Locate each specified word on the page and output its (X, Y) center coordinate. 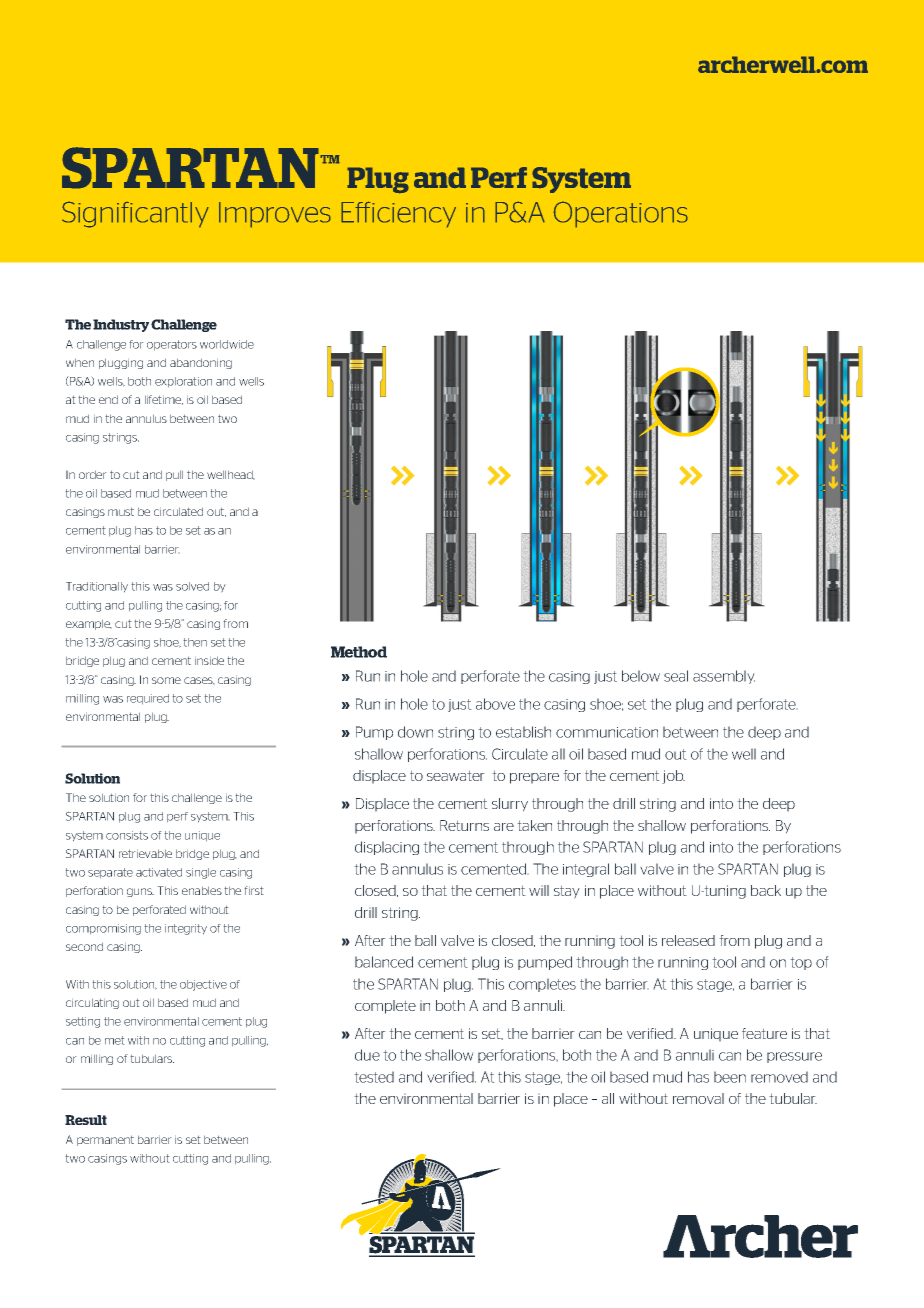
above (495, 704)
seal (676, 676)
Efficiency (398, 214)
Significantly (135, 214)
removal (698, 1098)
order (93, 474)
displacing (387, 848)
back (766, 890)
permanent (105, 1140)
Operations (620, 214)
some (166, 680)
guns (140, 892)
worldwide (227, 344)
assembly (724, 677)
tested (374, 1077)
